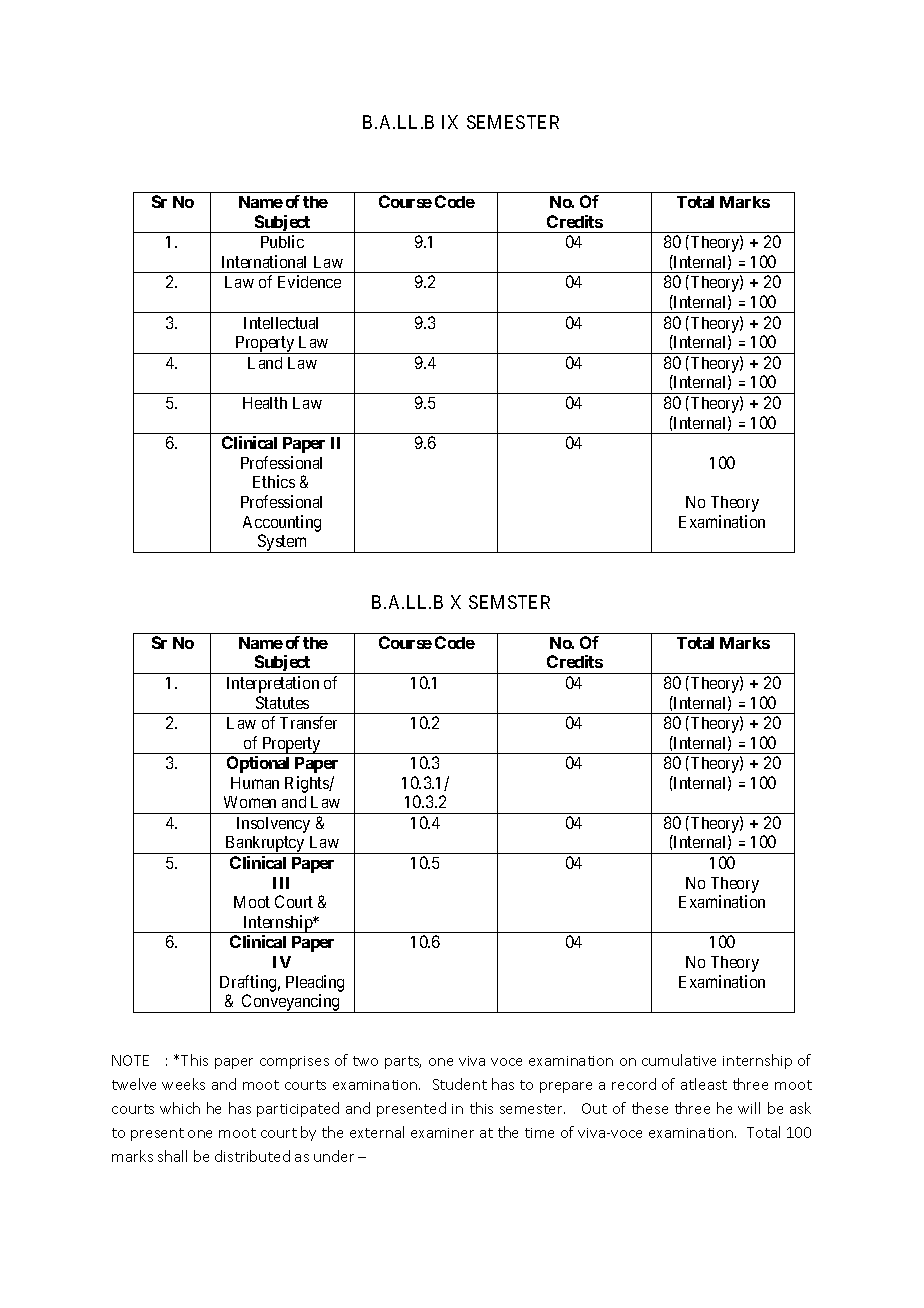 The image size is (924, 1308). What do you see at coordinates (264, 261) in the page?
I see `International` at bounding box center [264, 261].
